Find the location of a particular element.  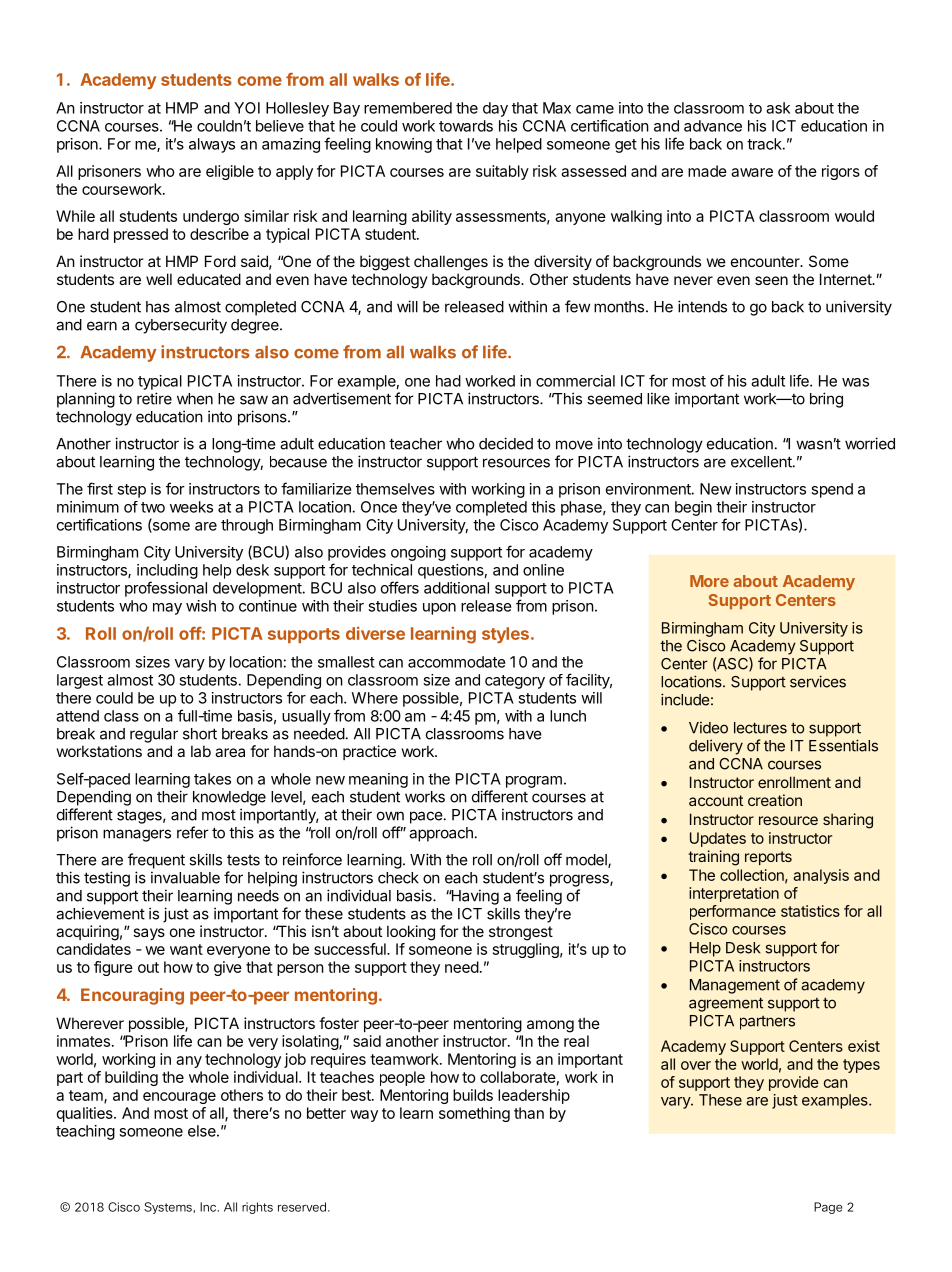

always is located at coordinates (212, 145).
